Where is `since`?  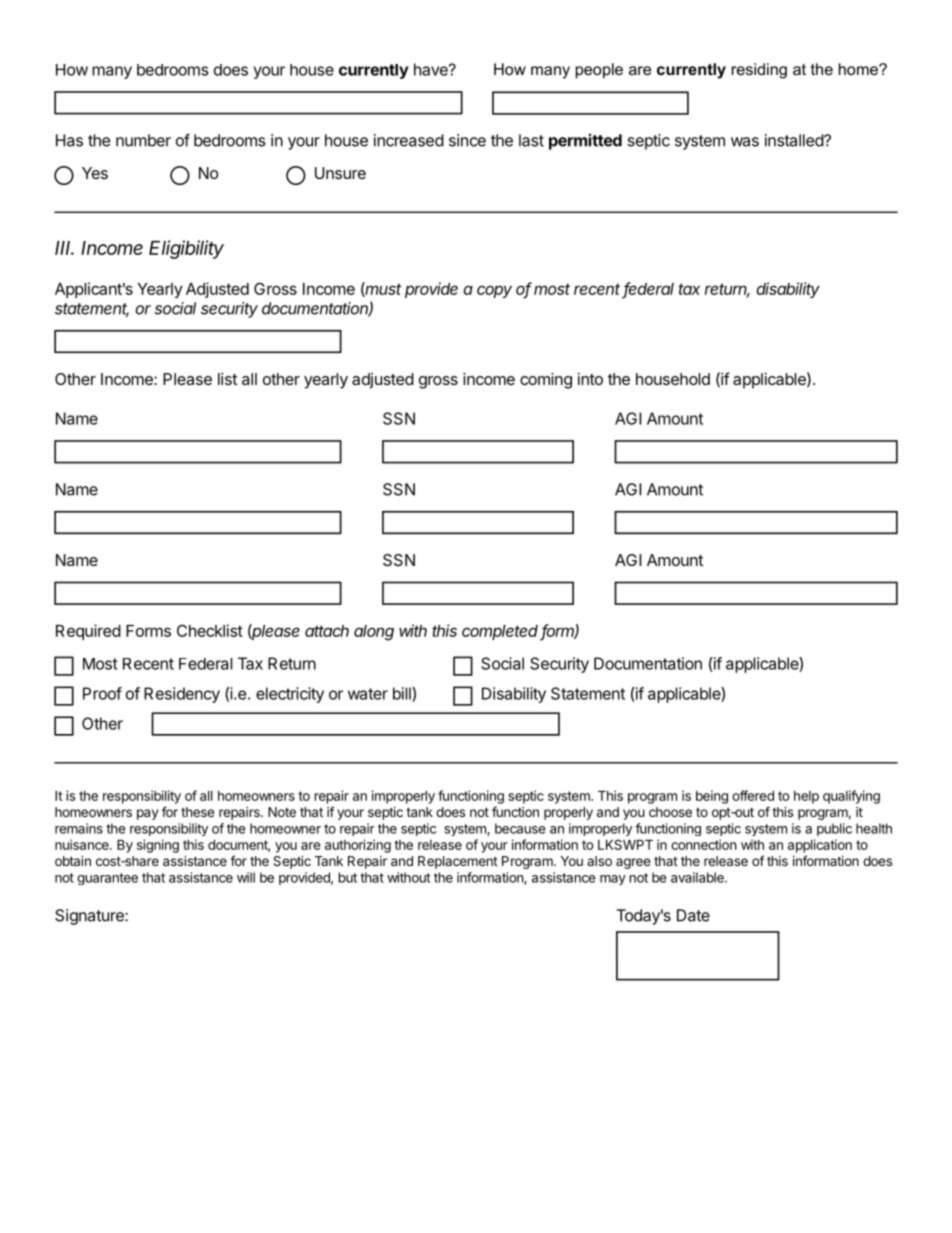 since is located at coordinates (467, 140).
